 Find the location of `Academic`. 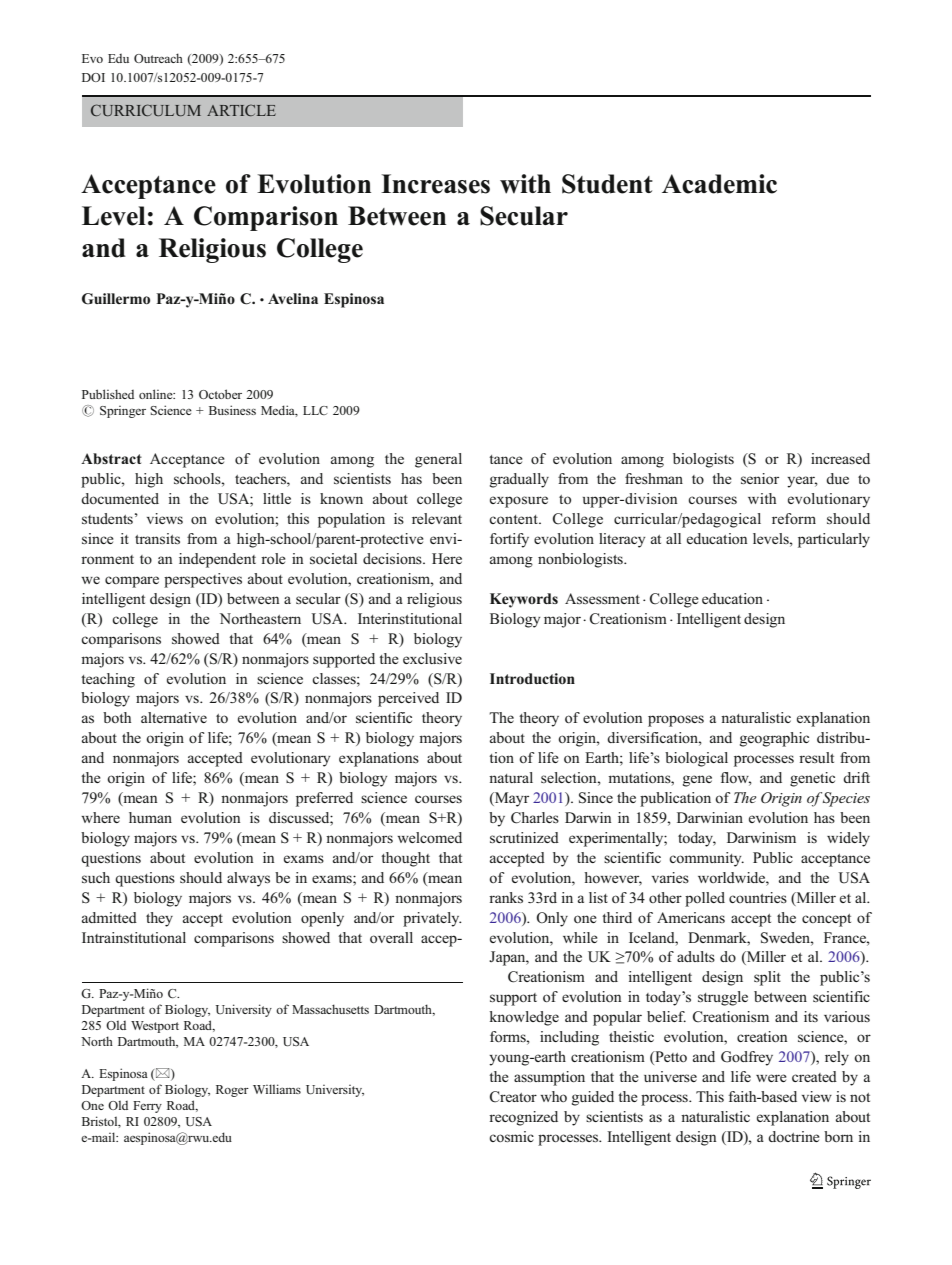

Academic is located at coordinates (719, 184).
